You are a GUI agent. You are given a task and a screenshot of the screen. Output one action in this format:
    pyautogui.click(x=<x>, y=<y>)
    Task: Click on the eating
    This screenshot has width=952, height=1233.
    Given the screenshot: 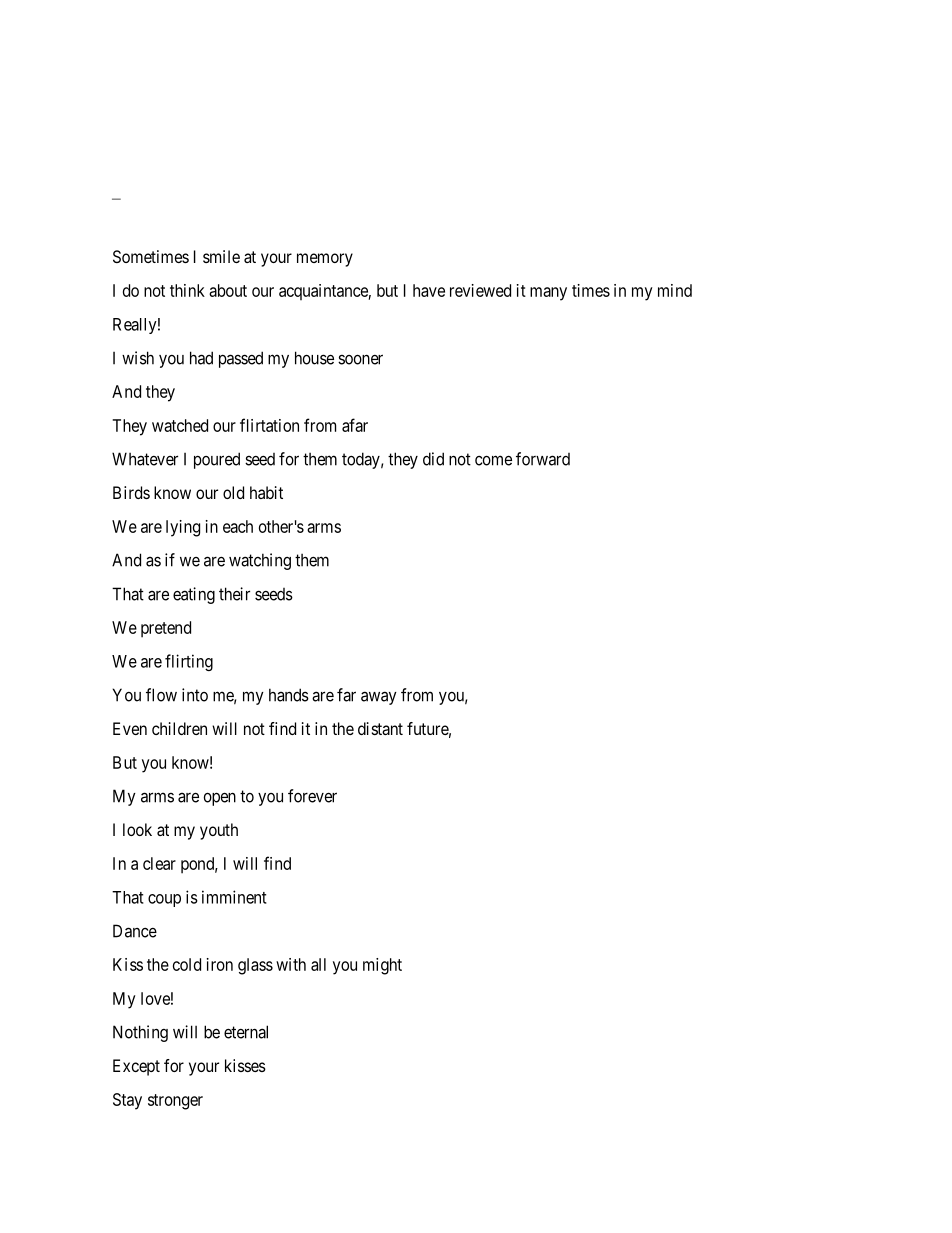 What is the action you would take?
    pyautogui.click(x=194, y=595)
